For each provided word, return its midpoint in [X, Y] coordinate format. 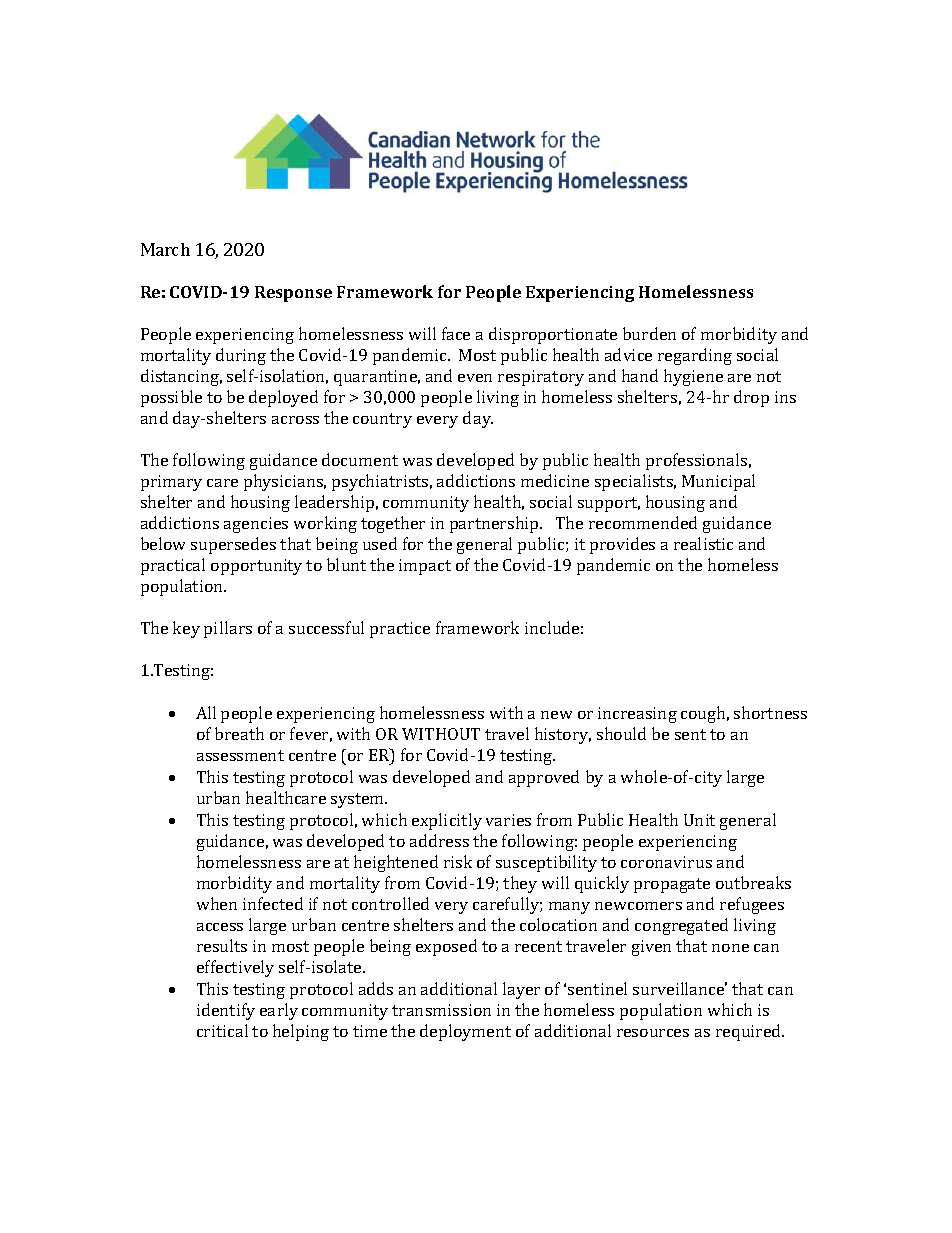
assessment [240, 755]
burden [649, 333]
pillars [228, 629]
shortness [770, 712]
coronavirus [666, 862]
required [750, 1032]
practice [400, 630]
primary [171, 483]
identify [226, 1011]
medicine [555, 480]
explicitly [447, 821]
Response [293, 294]
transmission [441, 1010]
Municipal [718, 482]
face [456, 333]
